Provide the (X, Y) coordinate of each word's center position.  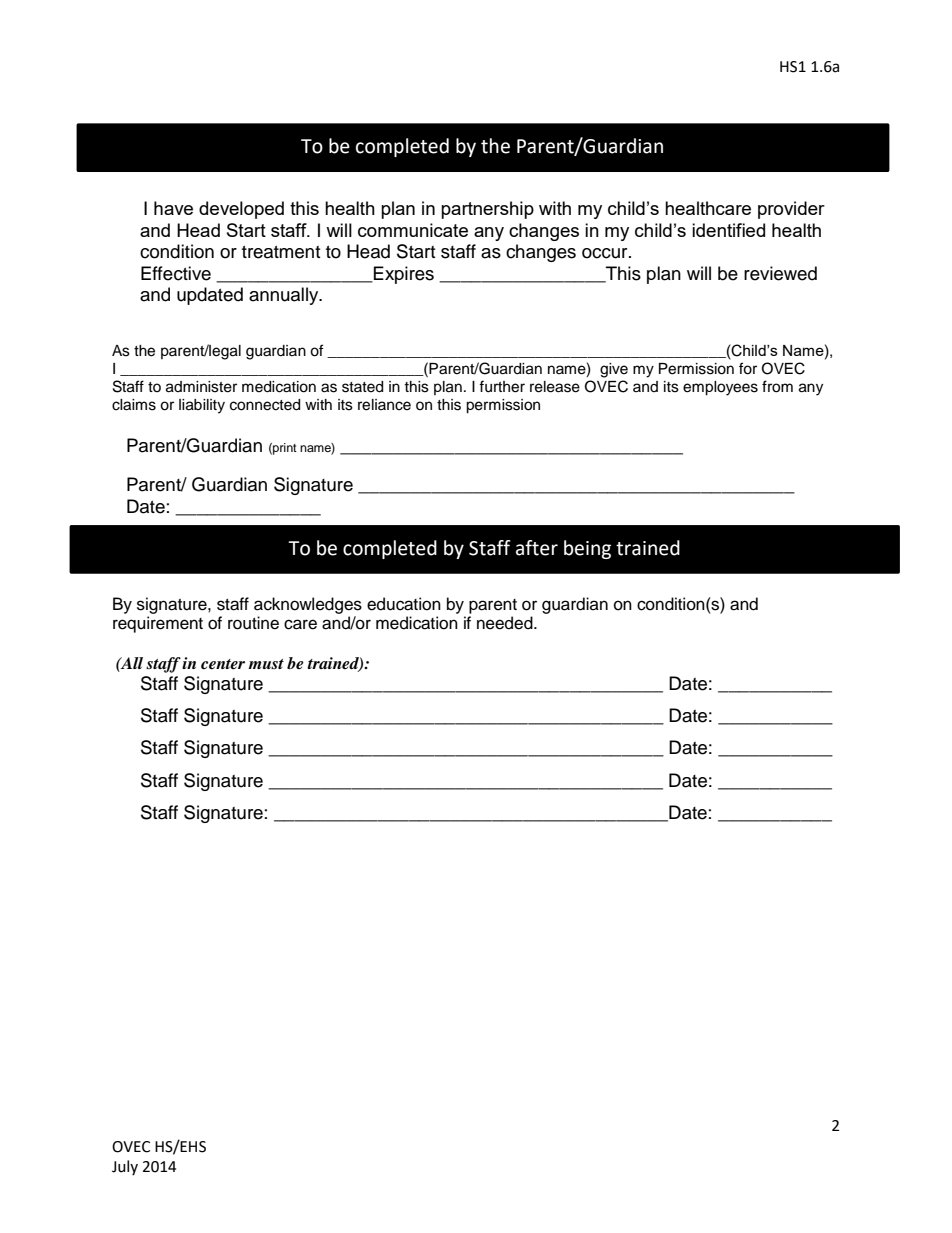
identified (728, 230)
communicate (413, 230)
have (173, 208)
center (223, 664)
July (125, 1167)
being (587, 549)
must (266, 664)
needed (506, 623)
